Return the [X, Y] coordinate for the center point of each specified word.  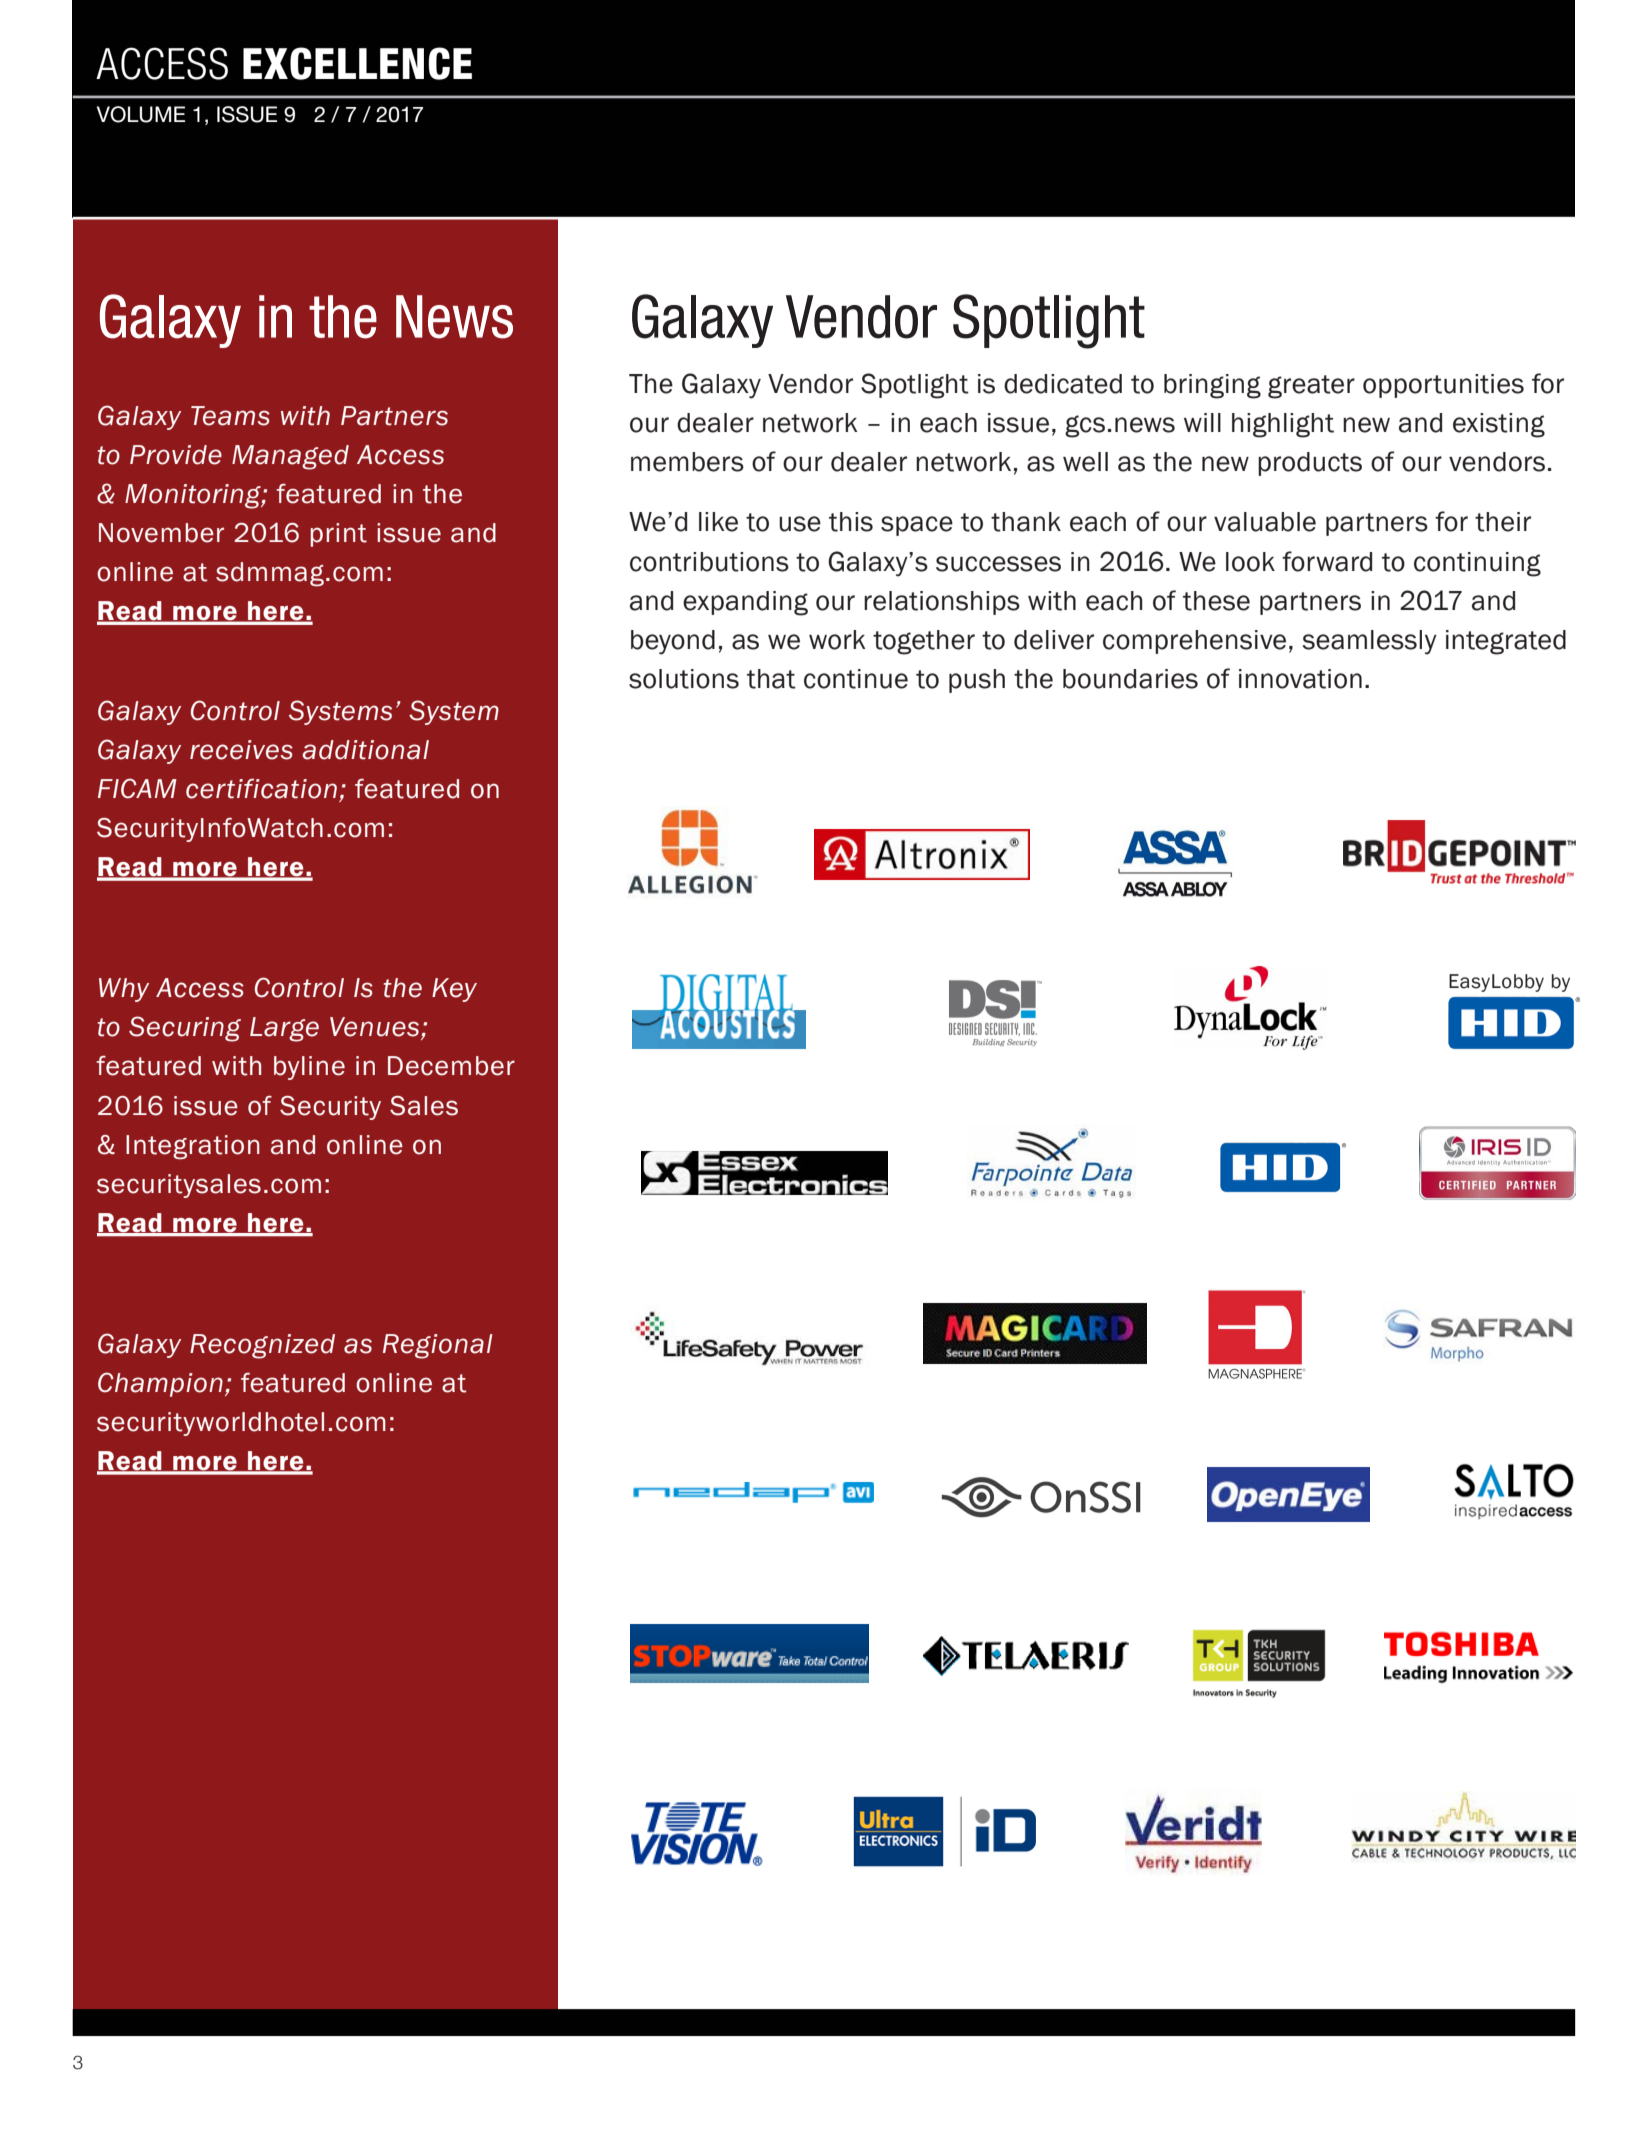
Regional [438, 1346]
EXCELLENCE [357, 63]
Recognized [262, 1346]
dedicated [1063, 384]
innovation [1300, 679]
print [339, 535]
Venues [376, 1028]
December [451, 1066]
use [800, 524]
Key [454, 990]
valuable [1265, 522]
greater [1311, 387]
